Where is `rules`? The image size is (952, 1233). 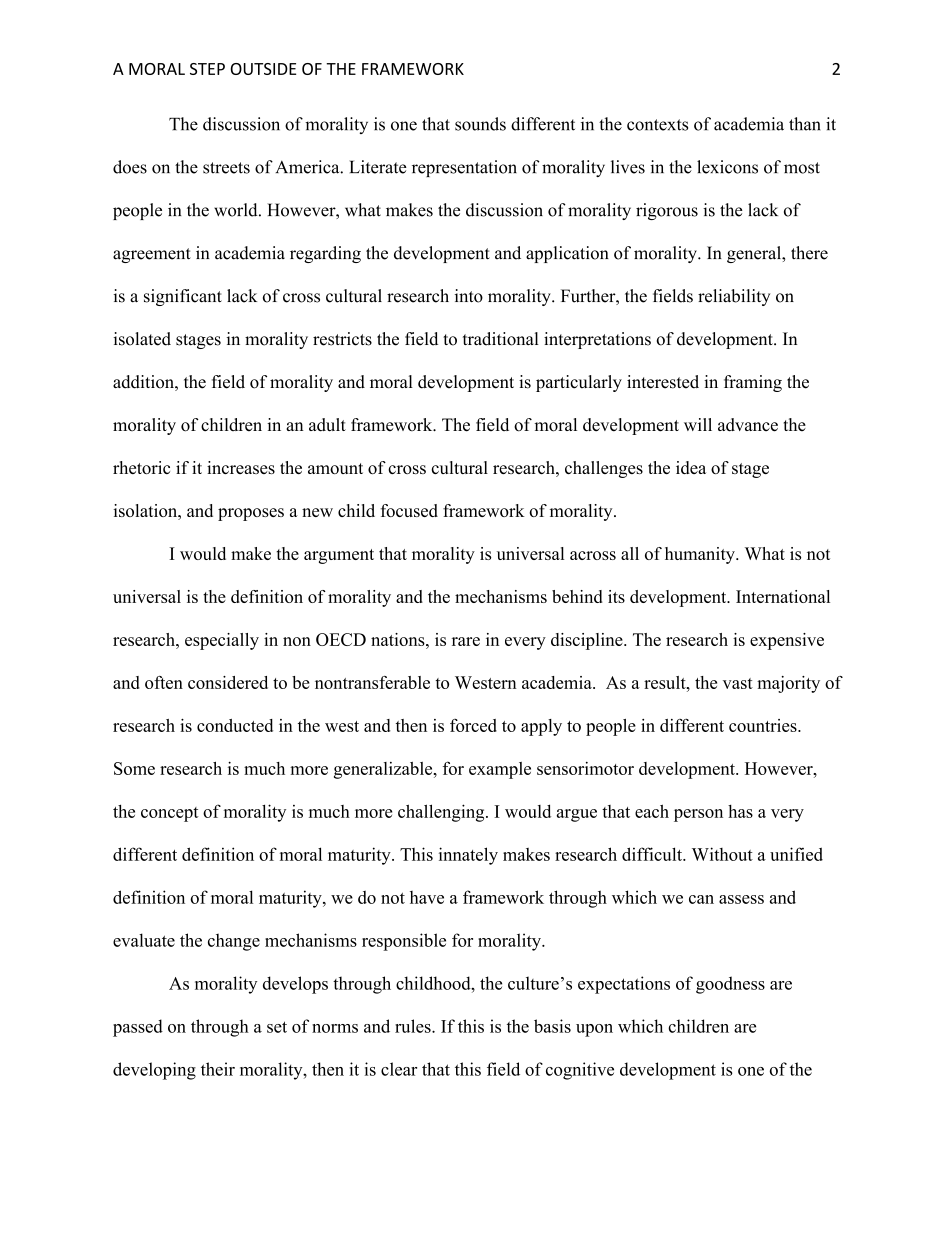 rules is located at coordinates (414, 1026).
